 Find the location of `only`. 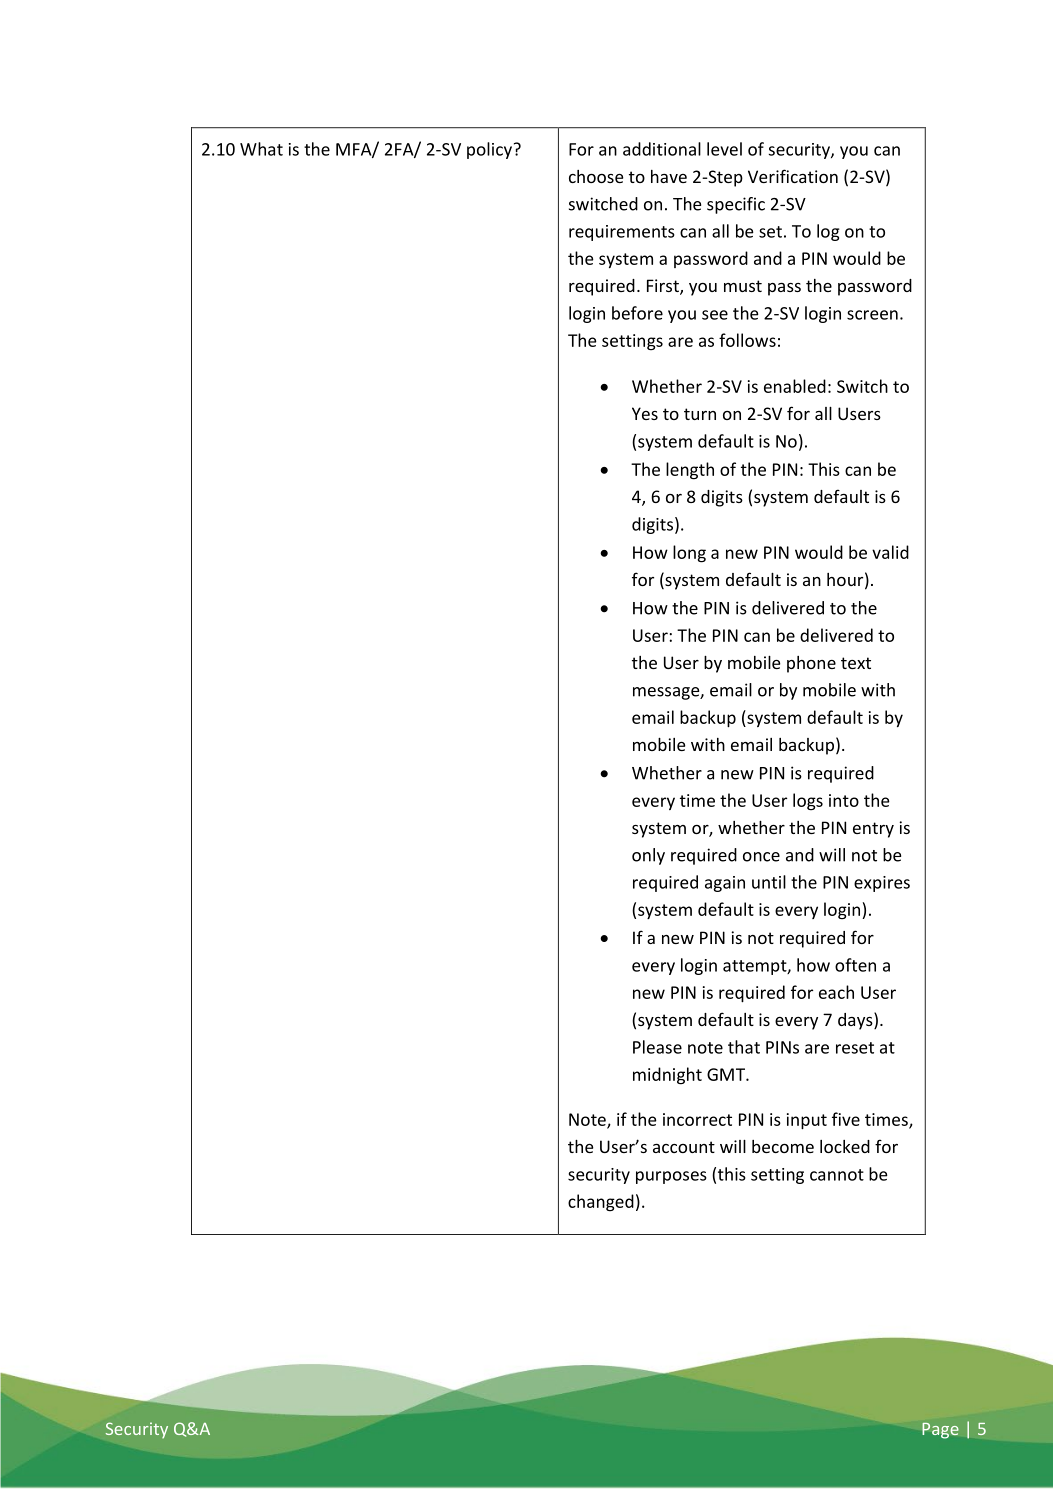

only is located at coordinates (648, 856).
